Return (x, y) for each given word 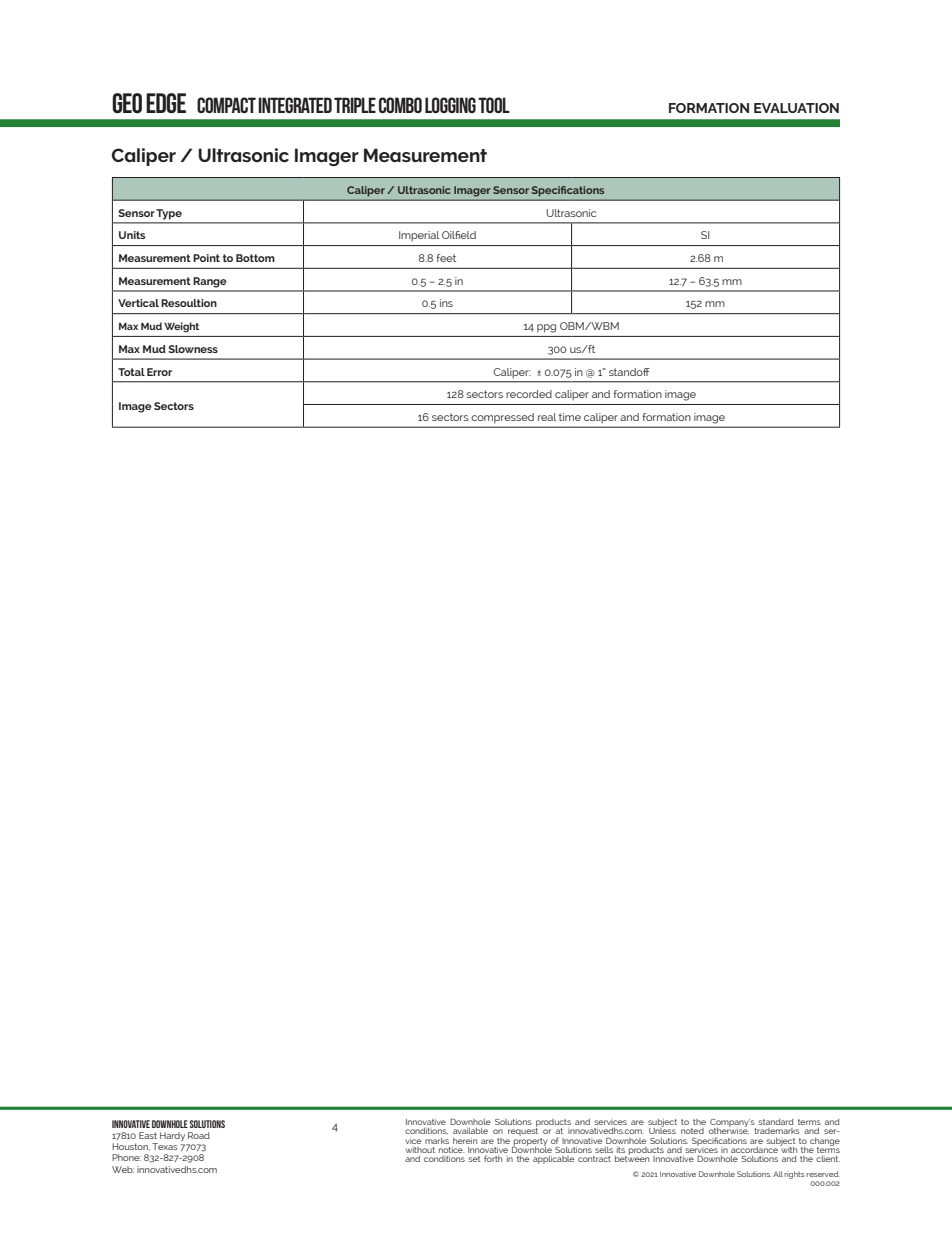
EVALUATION (796, 108)
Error (159, 372)
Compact (226, 105)
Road (199, 1135)
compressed (503, 418)
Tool (494, 105)
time (570, 417)
